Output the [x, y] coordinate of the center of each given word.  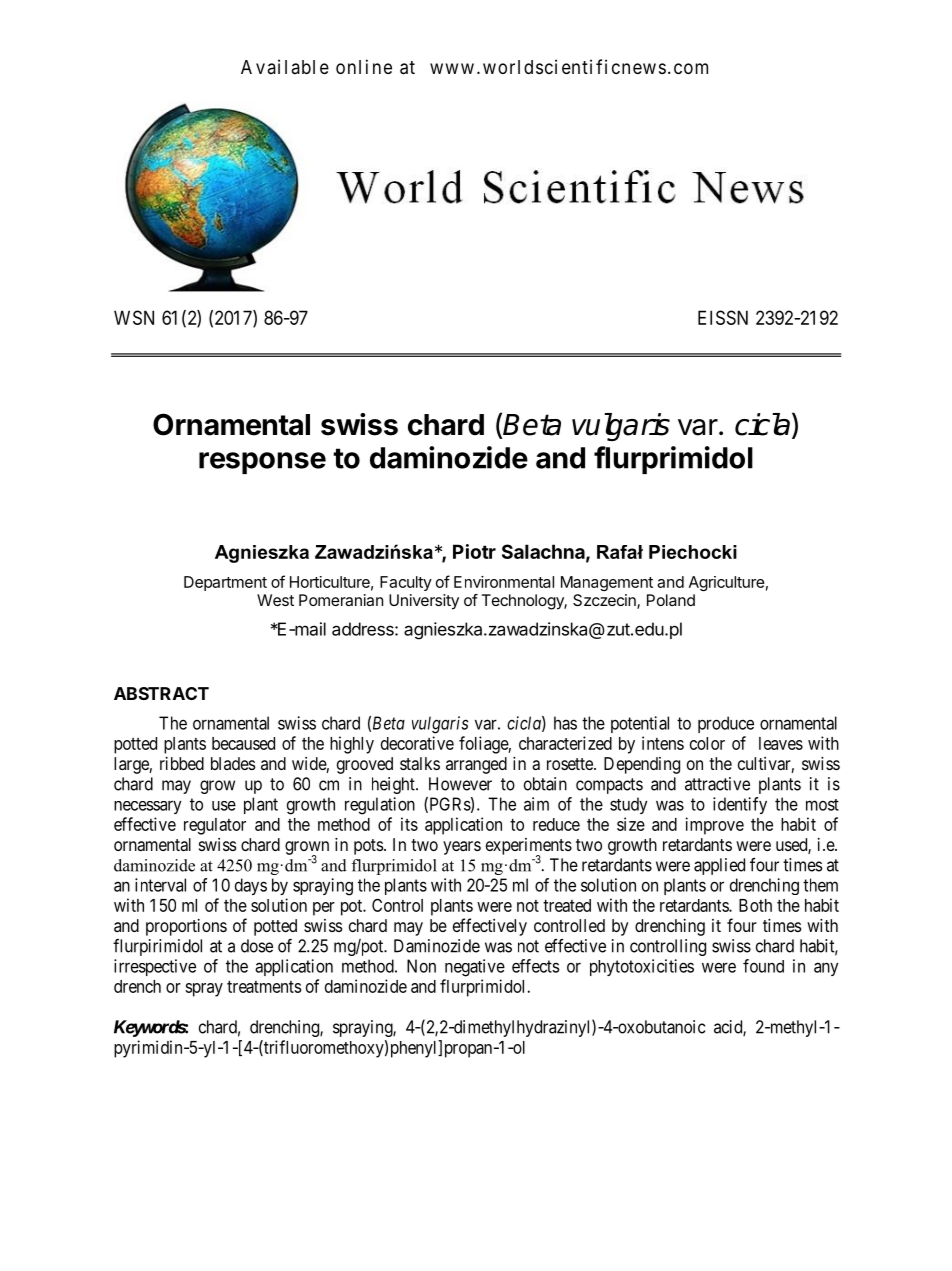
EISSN [723, 317]
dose [257, 946]
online [364, 66]
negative [475, 968]
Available [285, 66]
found [763, 966]
